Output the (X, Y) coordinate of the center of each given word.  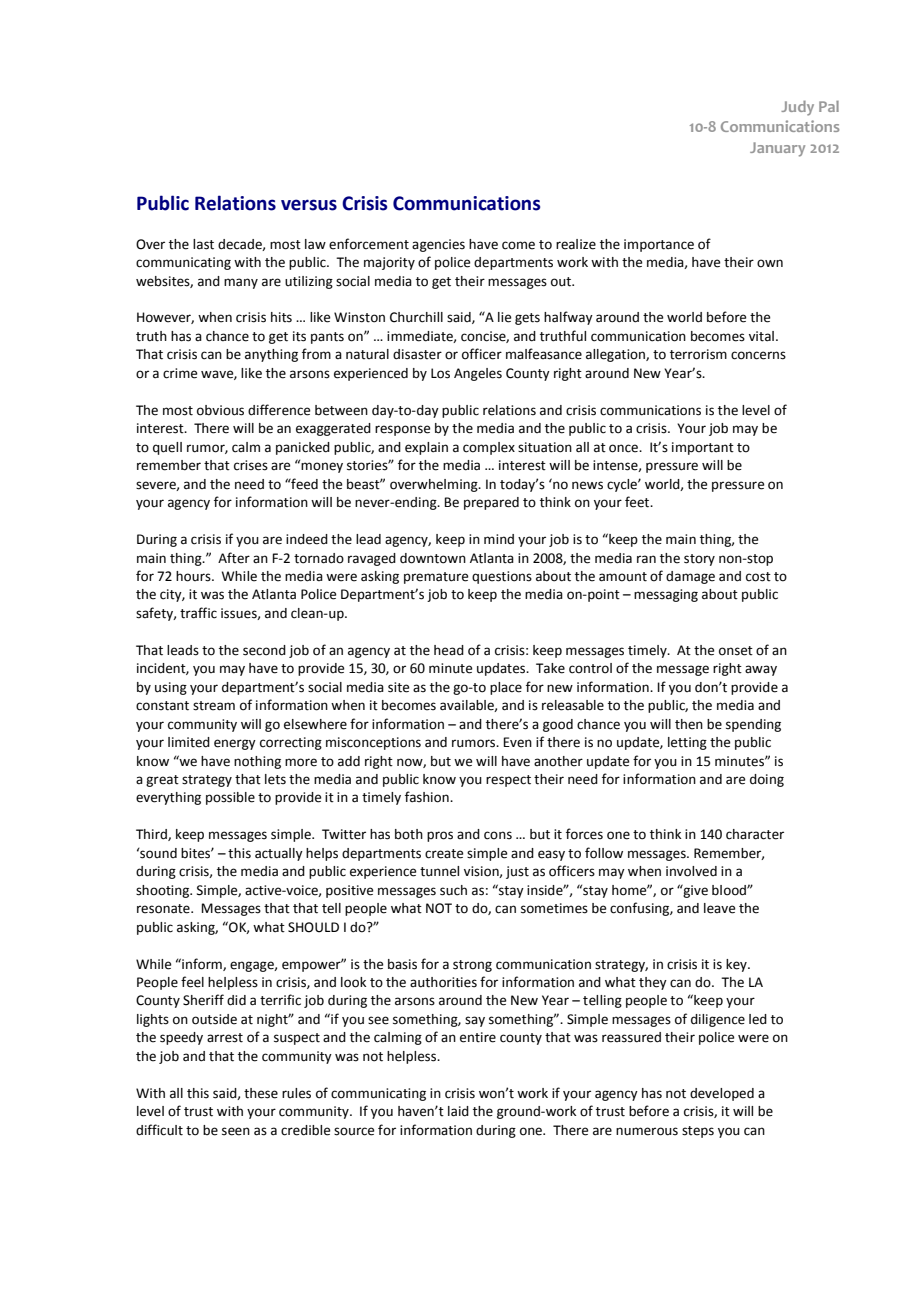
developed (722, 1094)
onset (736, 651)
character (755, 834)
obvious (220, 410)
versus (309, 205)
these (261, 1093)
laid (458, 1111)
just (517, 872)
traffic (198, 613)
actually (279, 854)
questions (502, 577)
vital (761, 336)
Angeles (478, 374)
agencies (438, 245)
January (777, 149)
